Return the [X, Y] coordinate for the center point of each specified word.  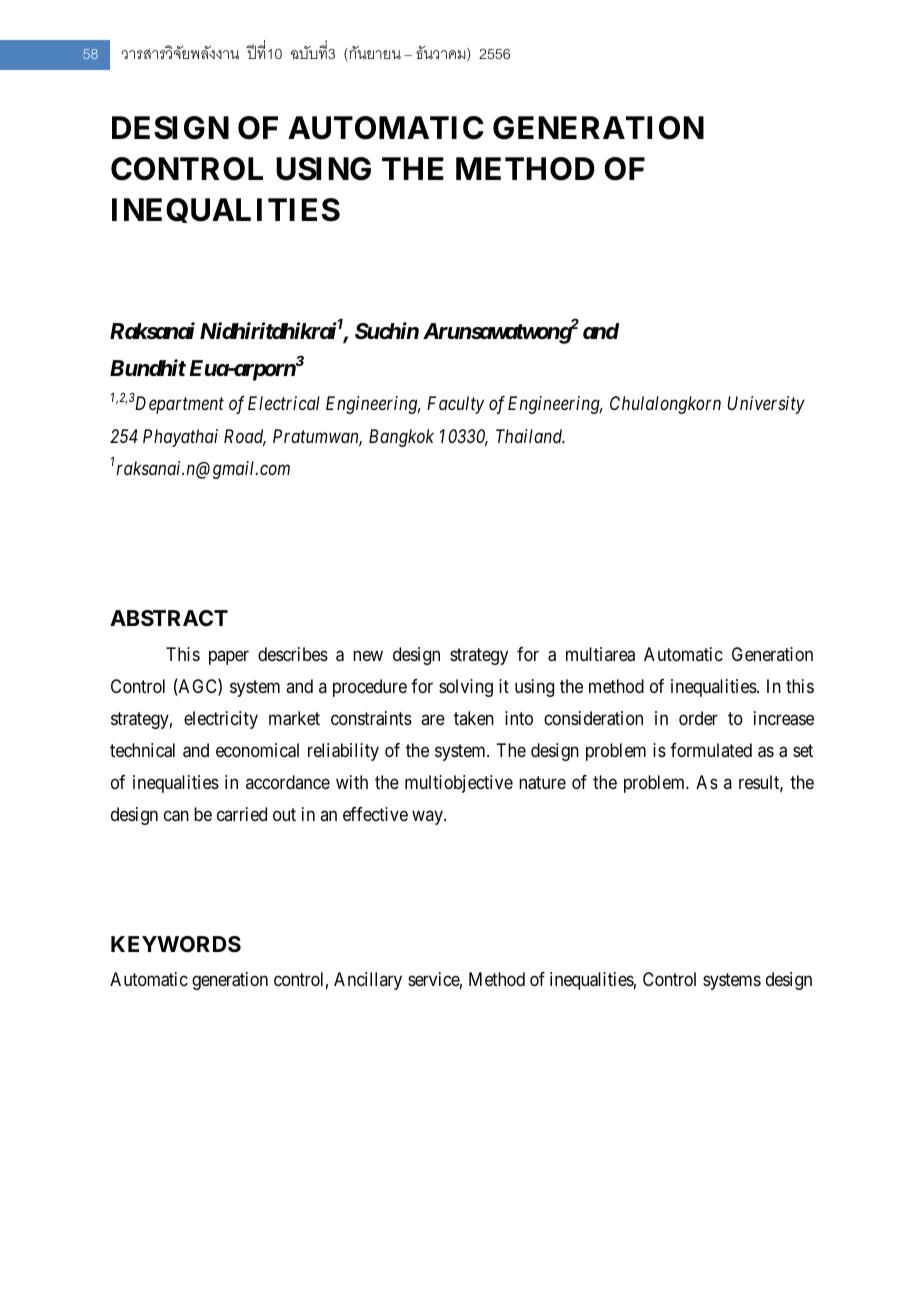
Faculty [455, 405]
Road [245, 437]
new [368, 655]
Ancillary [368, 981]
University [766, 405]
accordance [288, 782]
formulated [711, 750]
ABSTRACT [169, 618]
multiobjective [459, 784]
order [698, 718]
